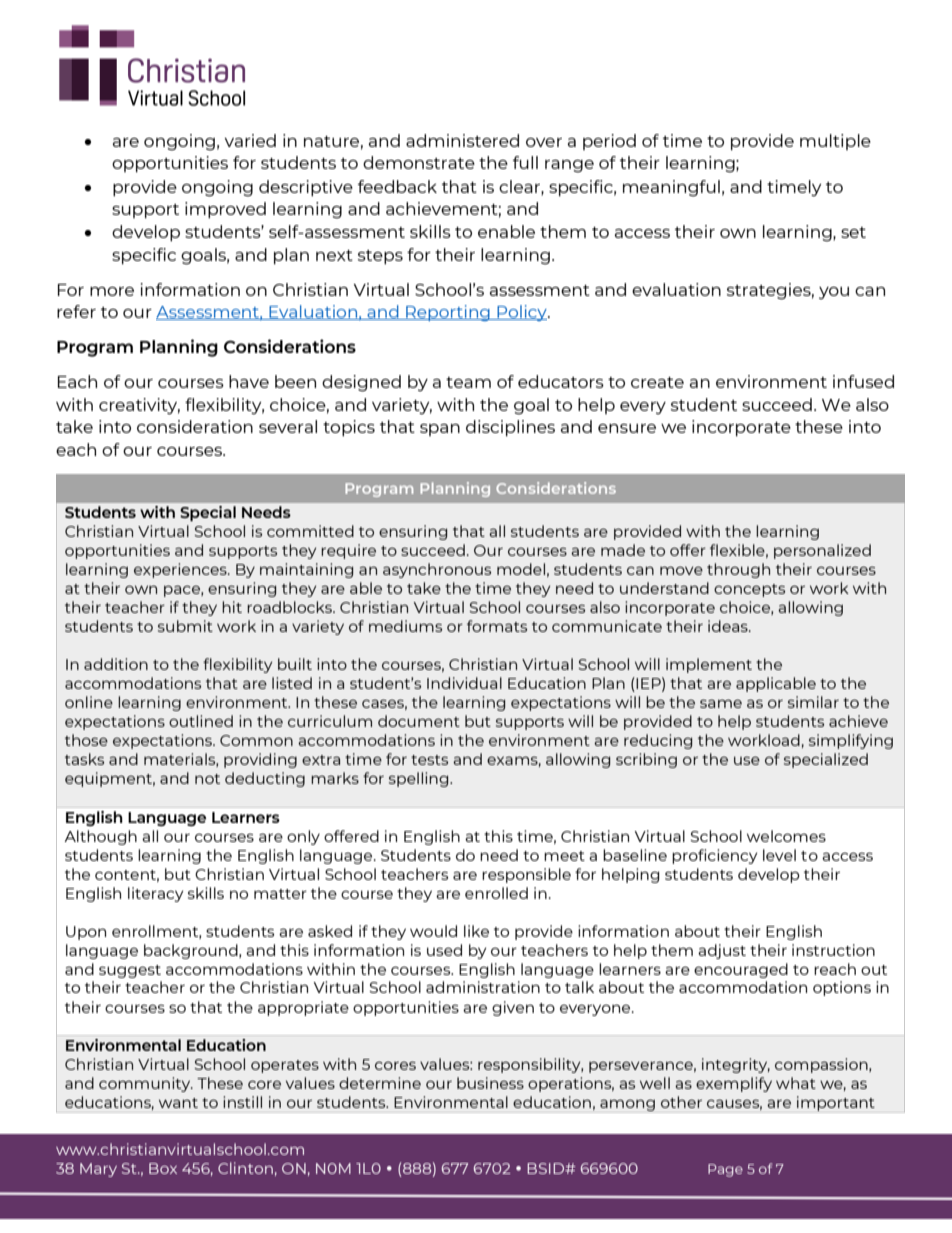  I want to click on Box, so click(163, 1168).
